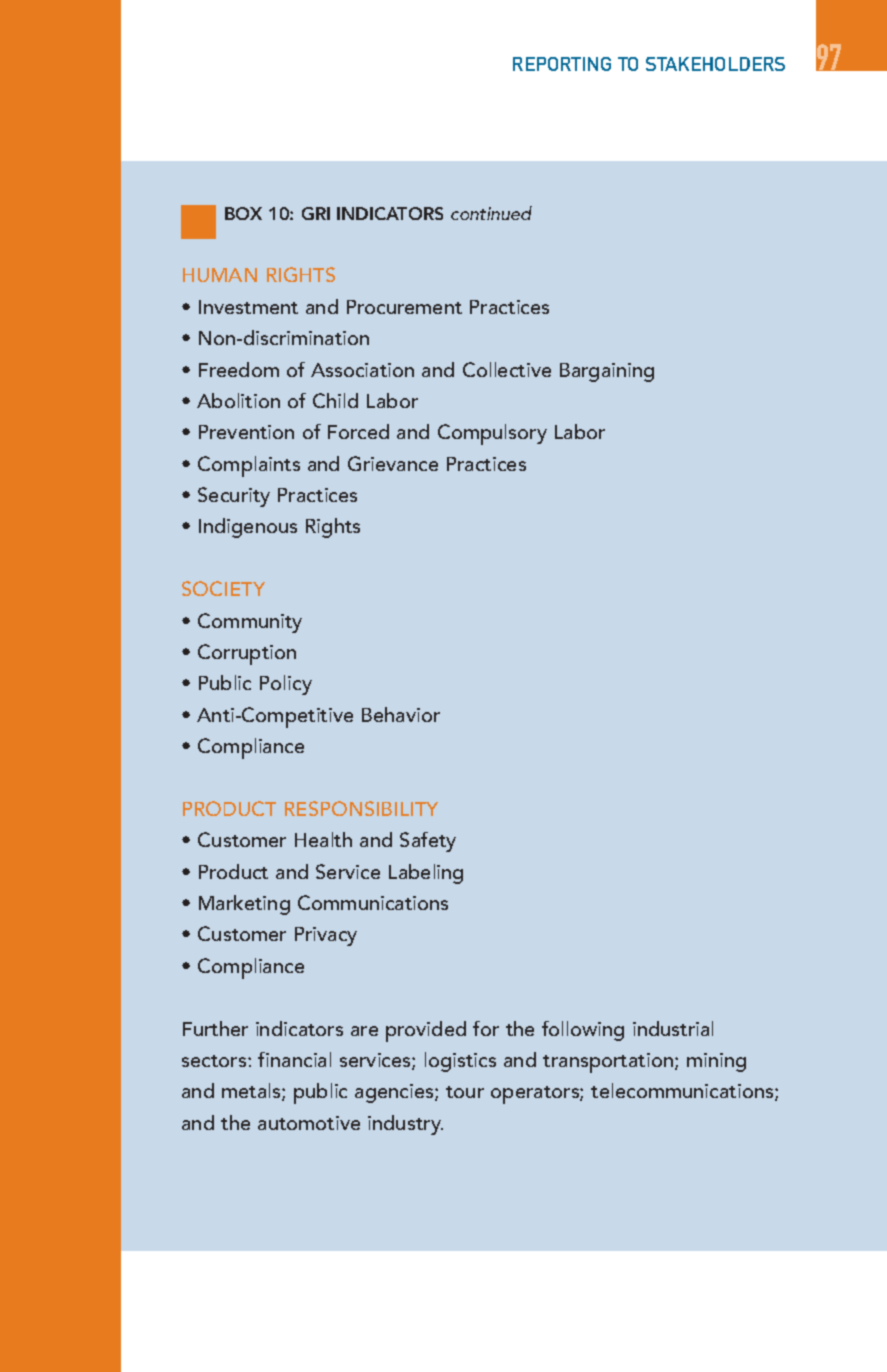 The width and height of the page is (887, 1372). Describe the element at coordinates (401, 714) in the page. I see `Behavior` at that location.
